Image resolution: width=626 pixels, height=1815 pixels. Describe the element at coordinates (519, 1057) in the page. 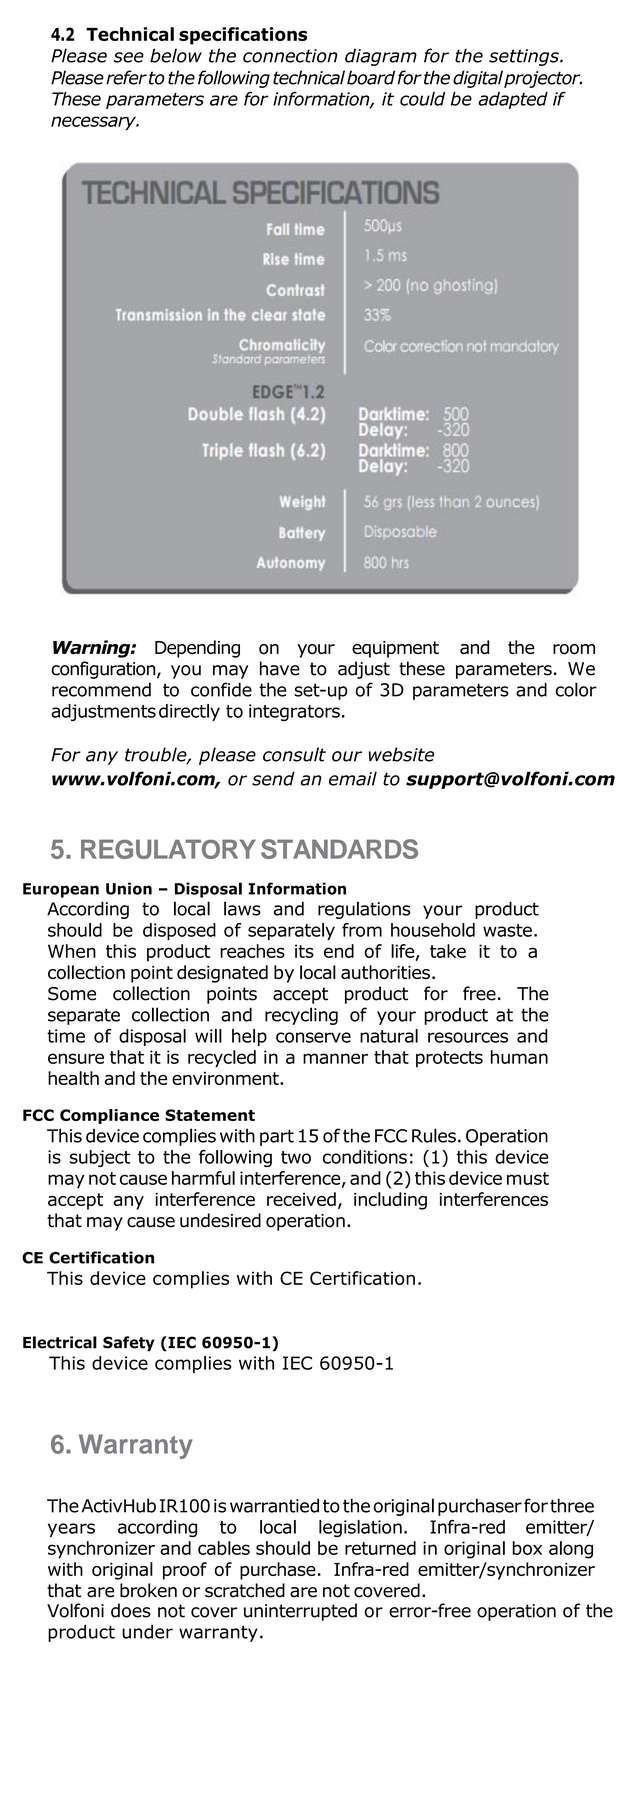

I see `human` at that location.
